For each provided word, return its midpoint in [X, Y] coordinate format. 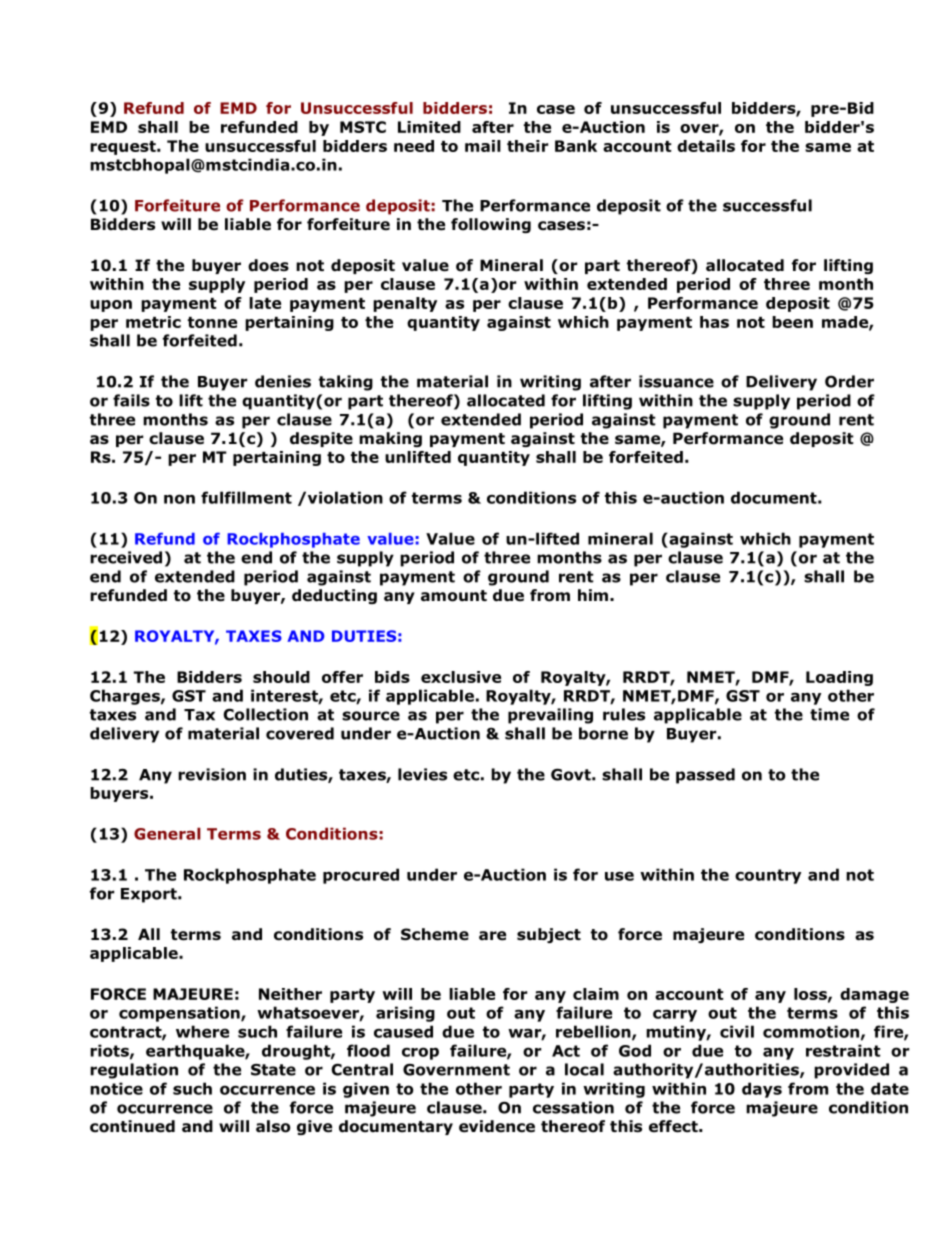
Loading [839, 678]
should [281, 677]
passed [705, 776]
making [390, 439]
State [273, 1070]
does [268, 265]
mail [483, 146]
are [492, 936]
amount [454, 596]
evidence [497, 1126]
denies [283, 381]
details [706, 146]
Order [849, 381]
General [167, 833]
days [762, 1090]
